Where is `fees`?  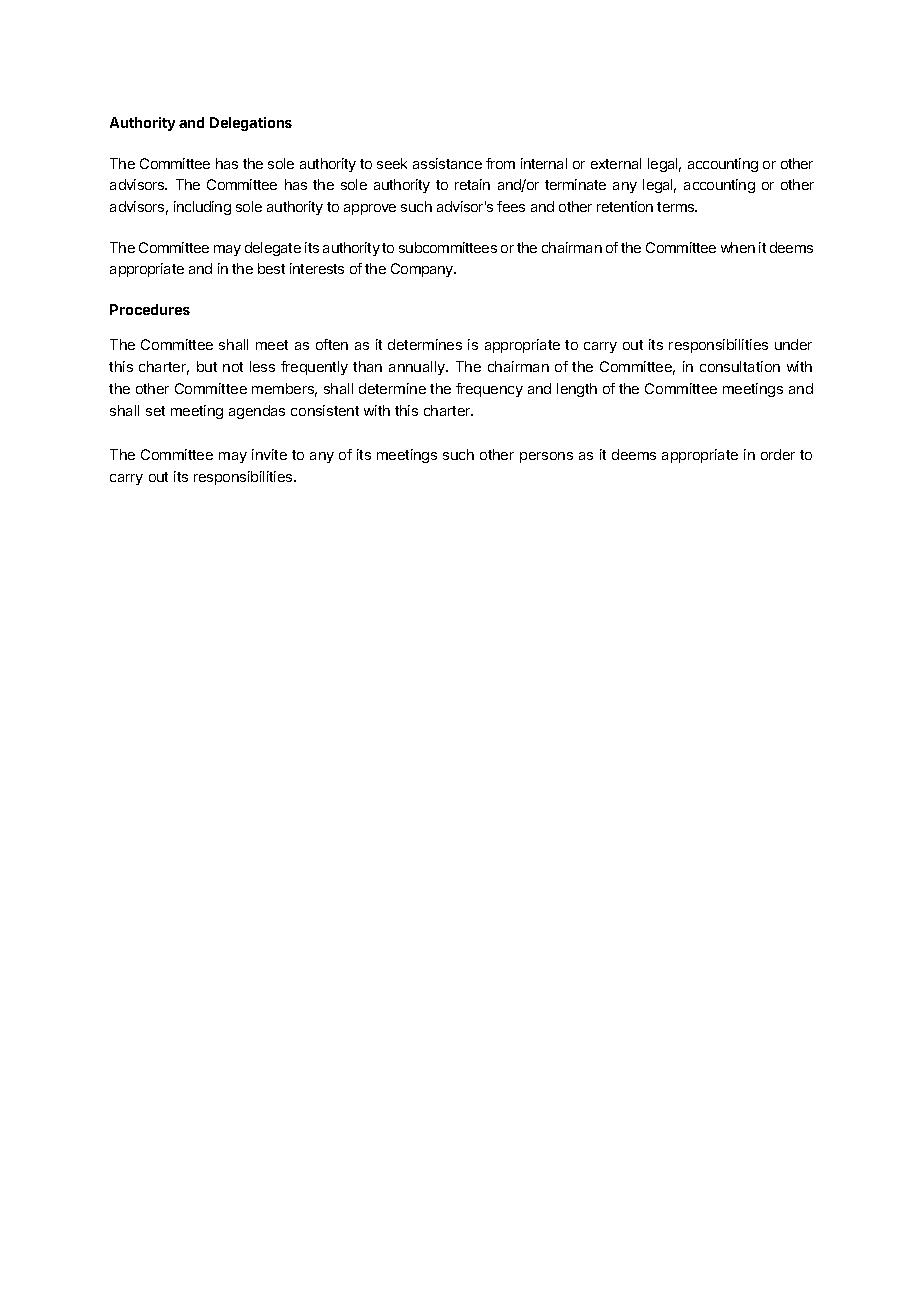
fees is located at coordinates (511, 206).
